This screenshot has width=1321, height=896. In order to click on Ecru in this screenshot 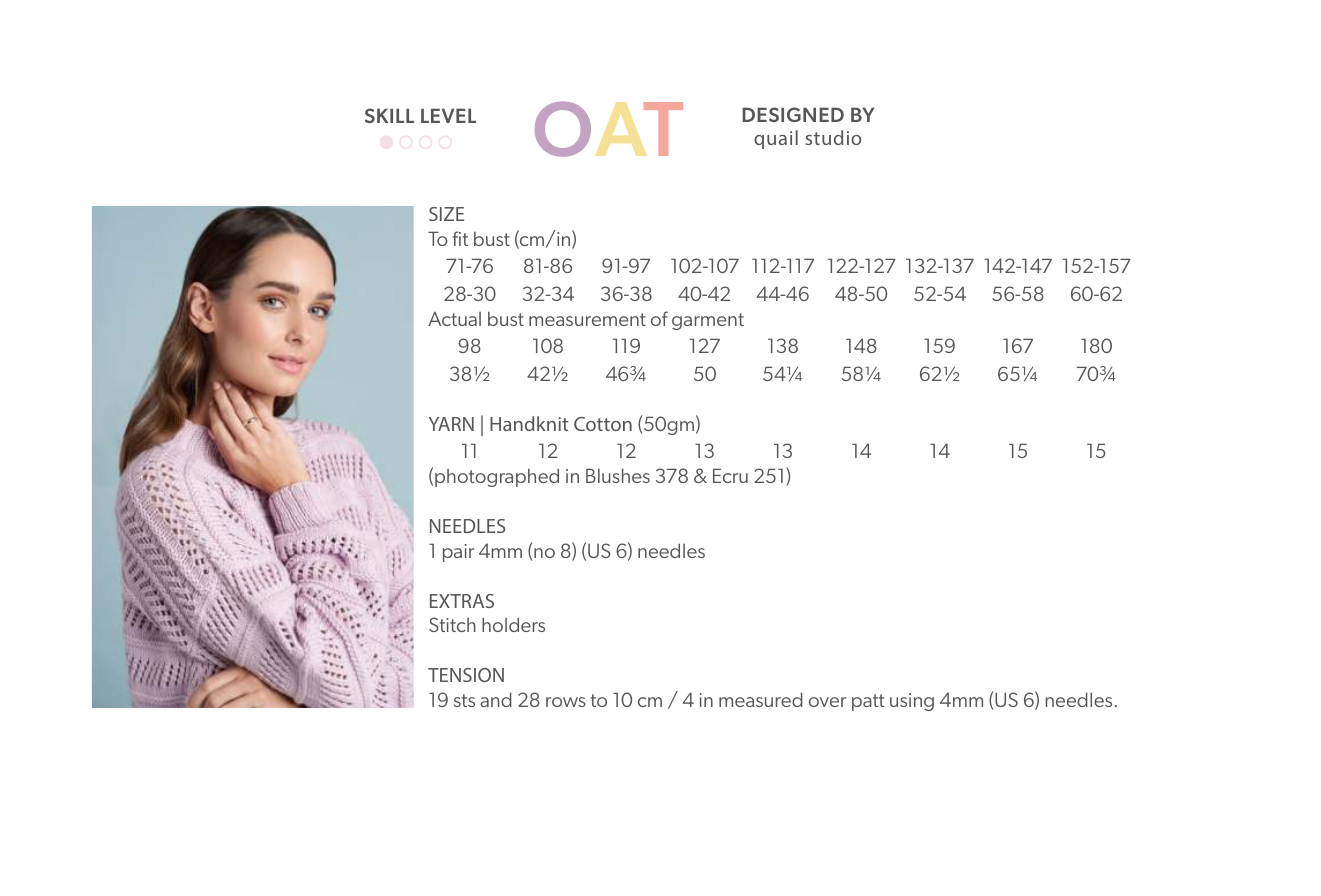, I will do `click(730, 475)`.
